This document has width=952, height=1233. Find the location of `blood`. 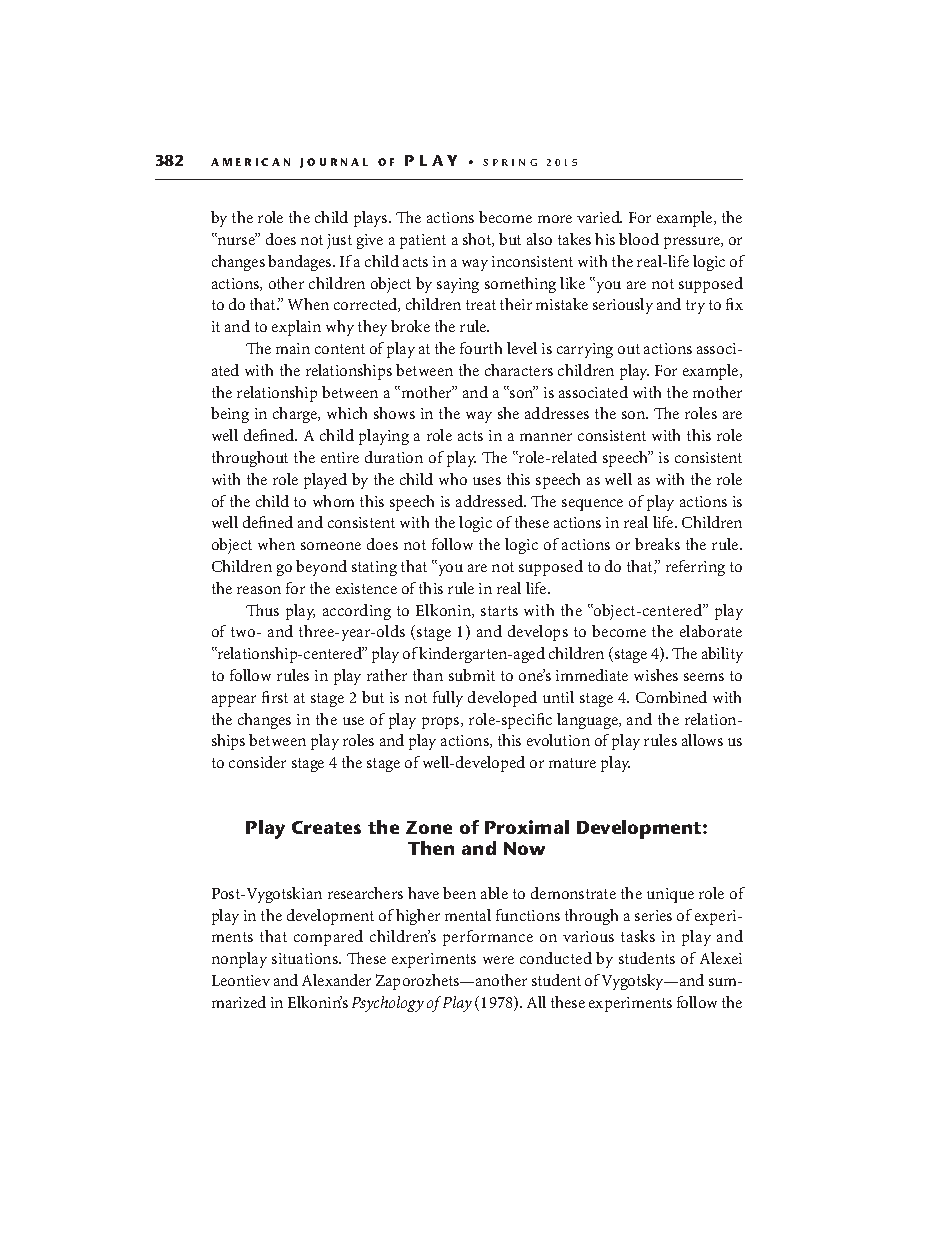

blood is located at coordinates (639, 239).
